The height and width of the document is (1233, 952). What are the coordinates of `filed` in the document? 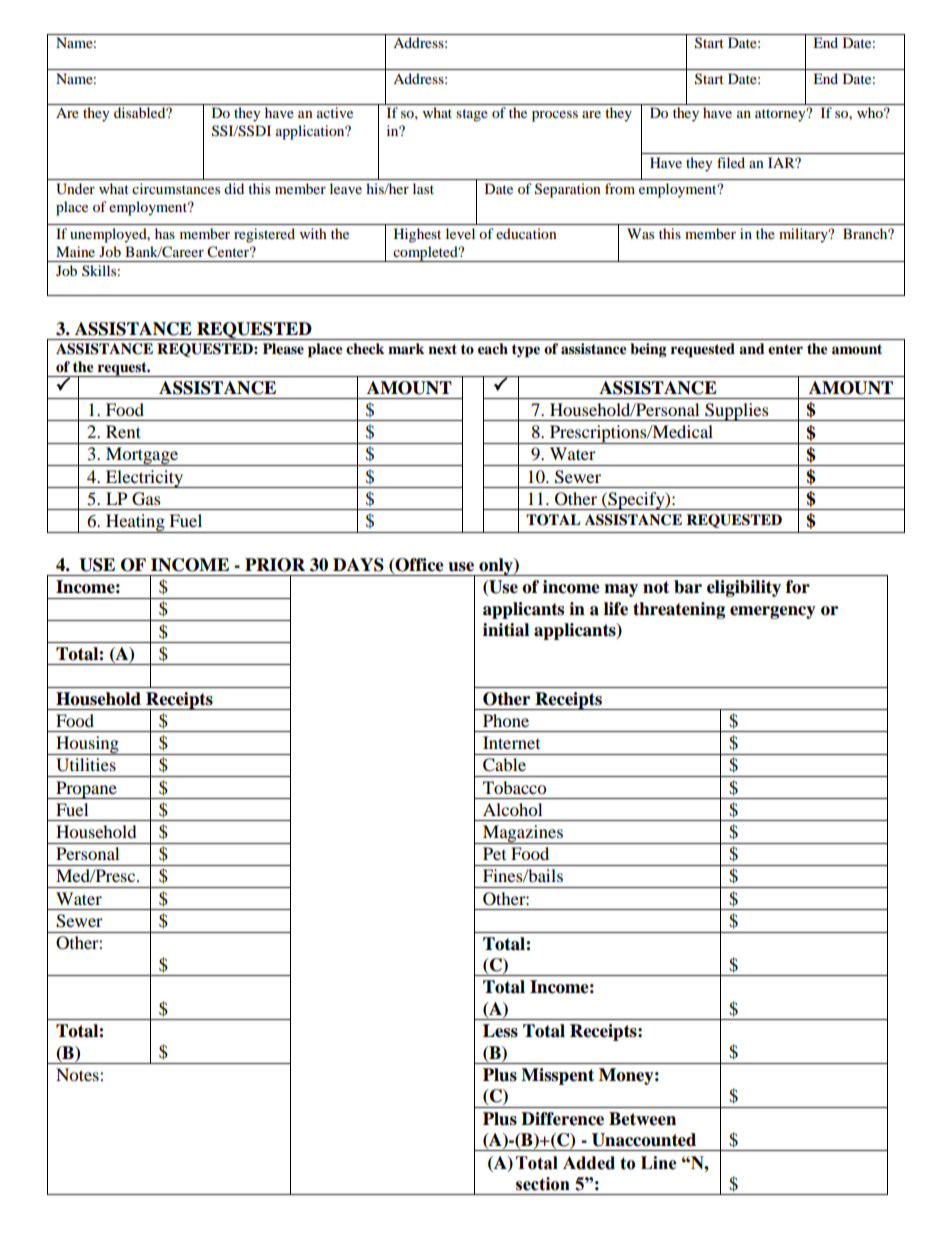 It's located at (731, 162).
